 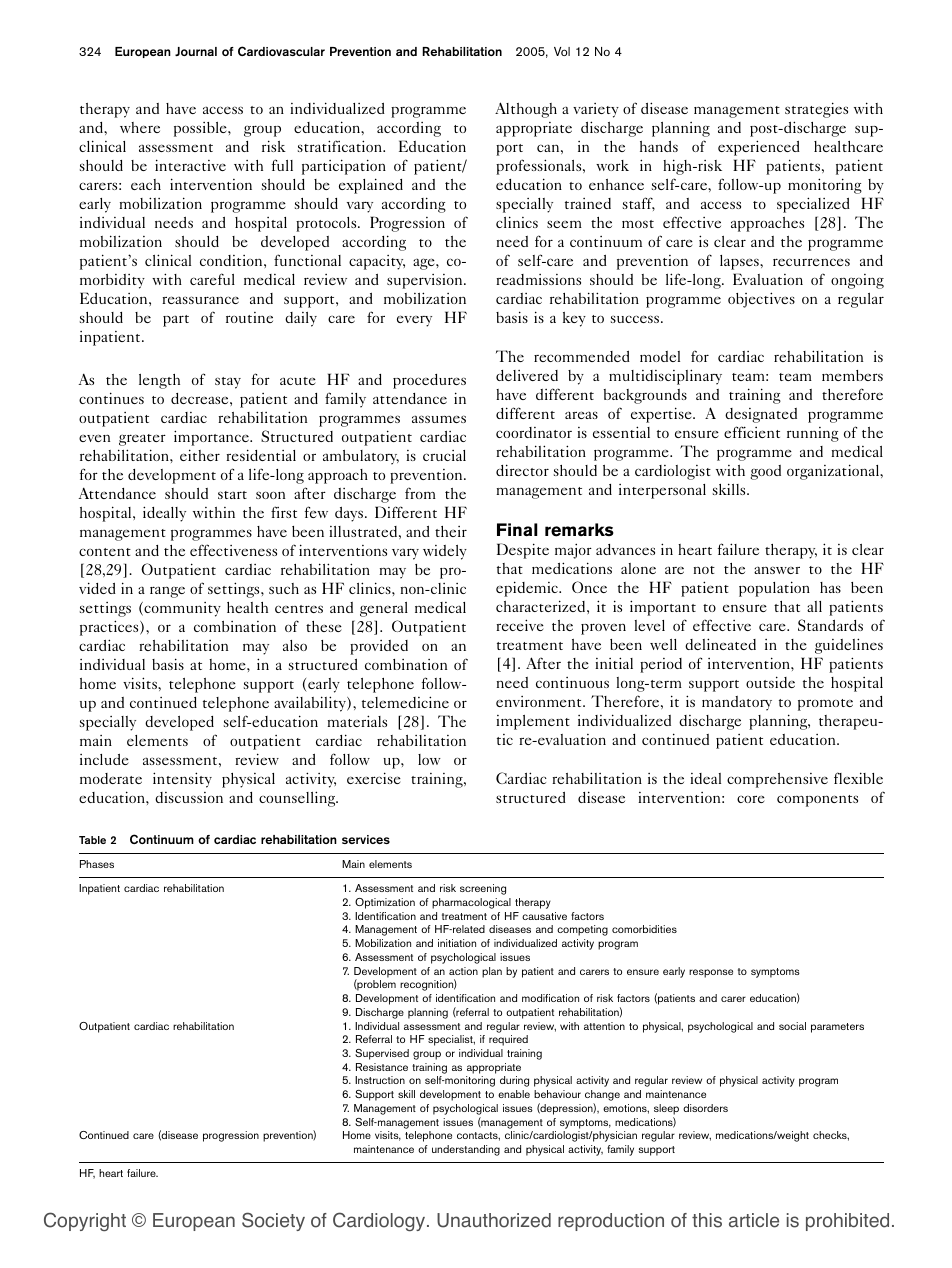 What do you see at coordinates (159, 381) in the screenshot?
I see `length` at bounding box center [159, 381].
